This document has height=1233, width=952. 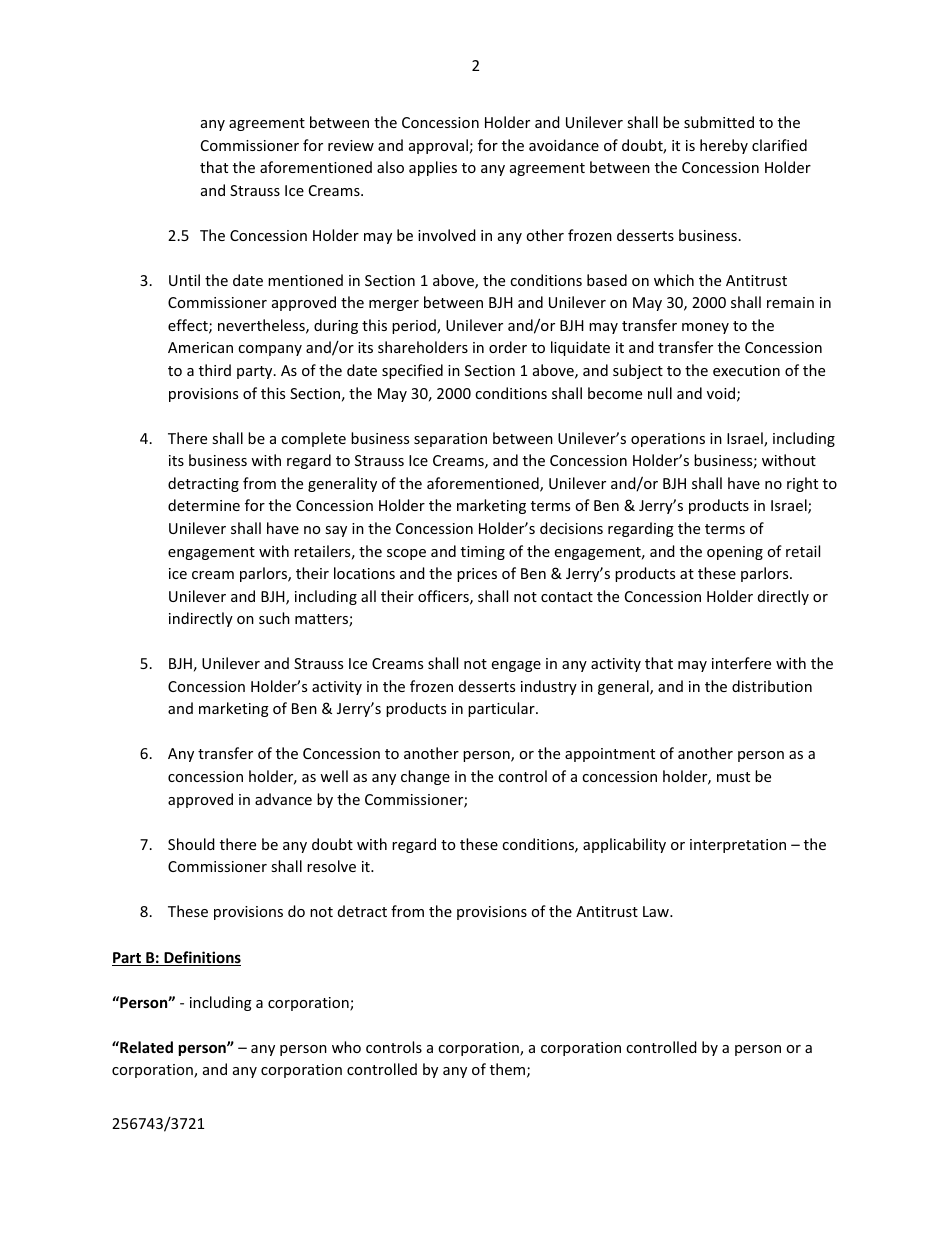 I want to click on opening, so click(x=735, y=553).
